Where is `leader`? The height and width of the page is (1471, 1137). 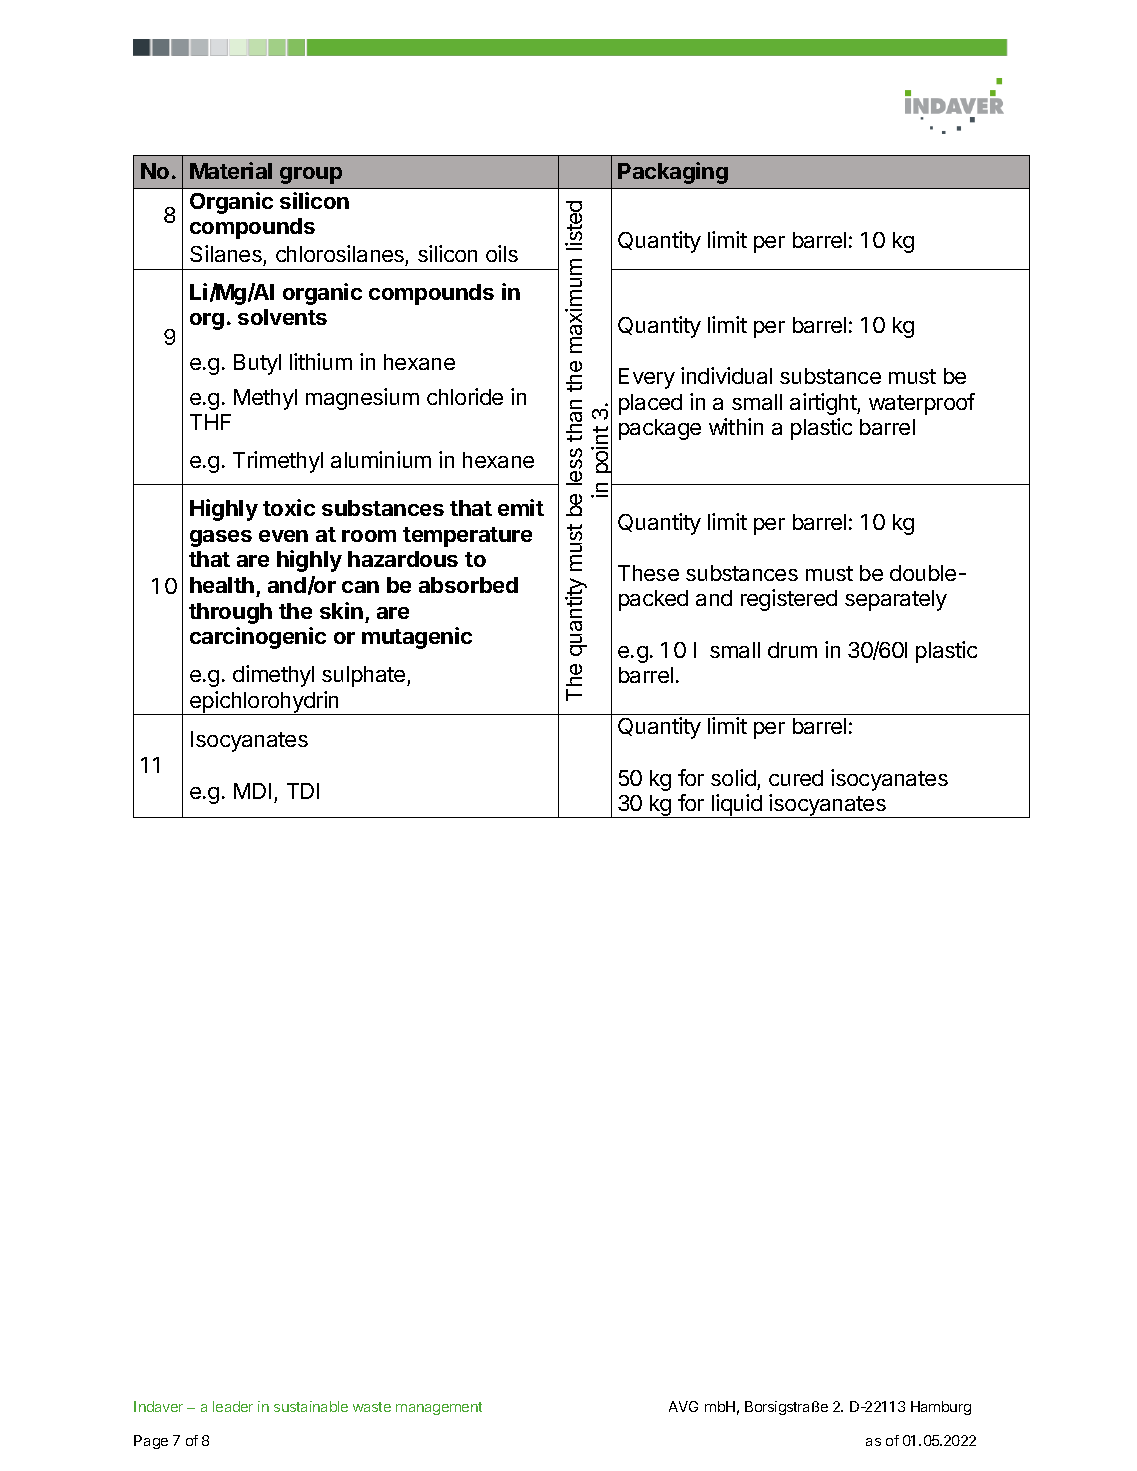
leader is located at coordinates (233, 1406).
